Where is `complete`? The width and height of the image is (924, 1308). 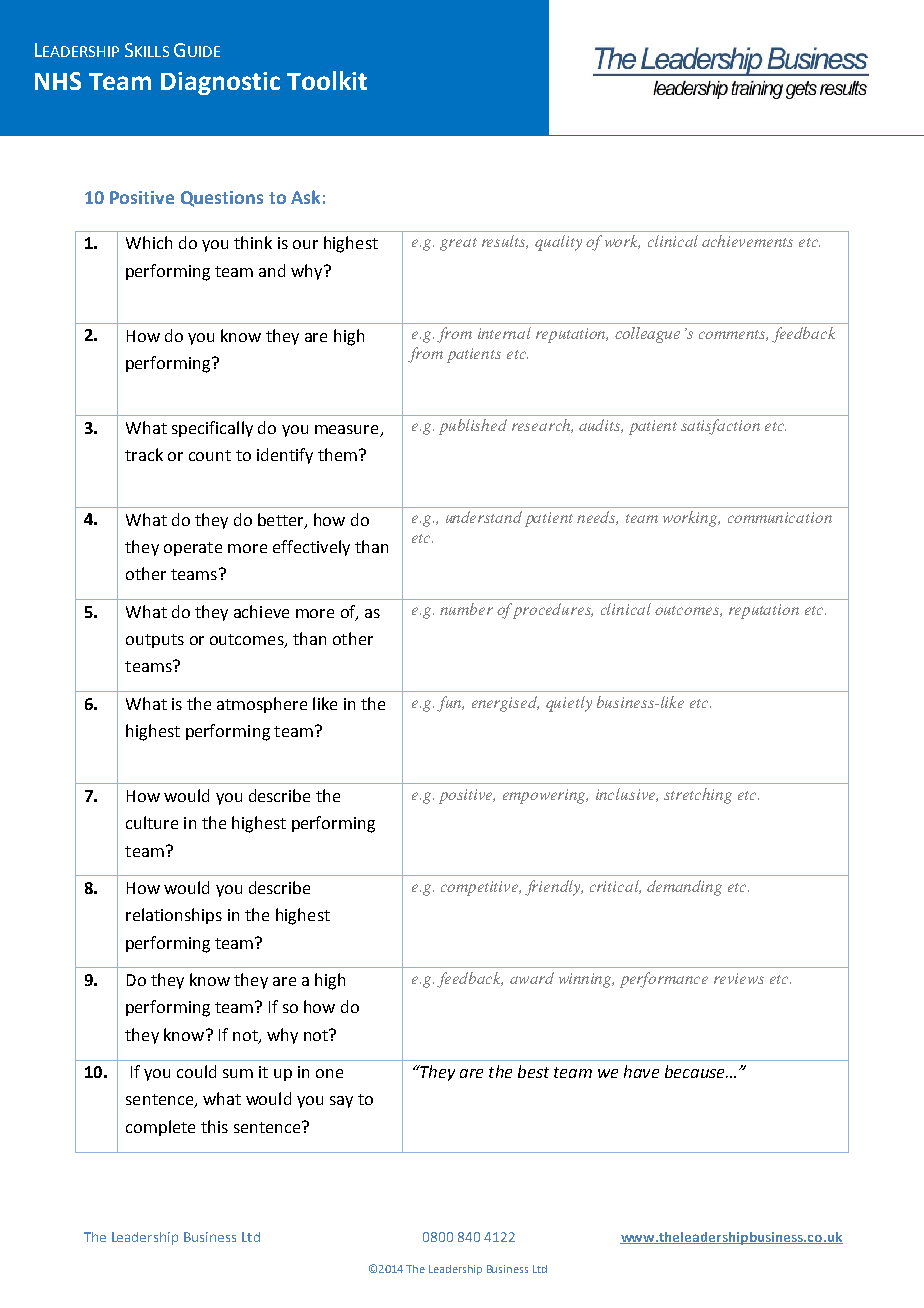
complete is located at coordinates (160, 1128).
